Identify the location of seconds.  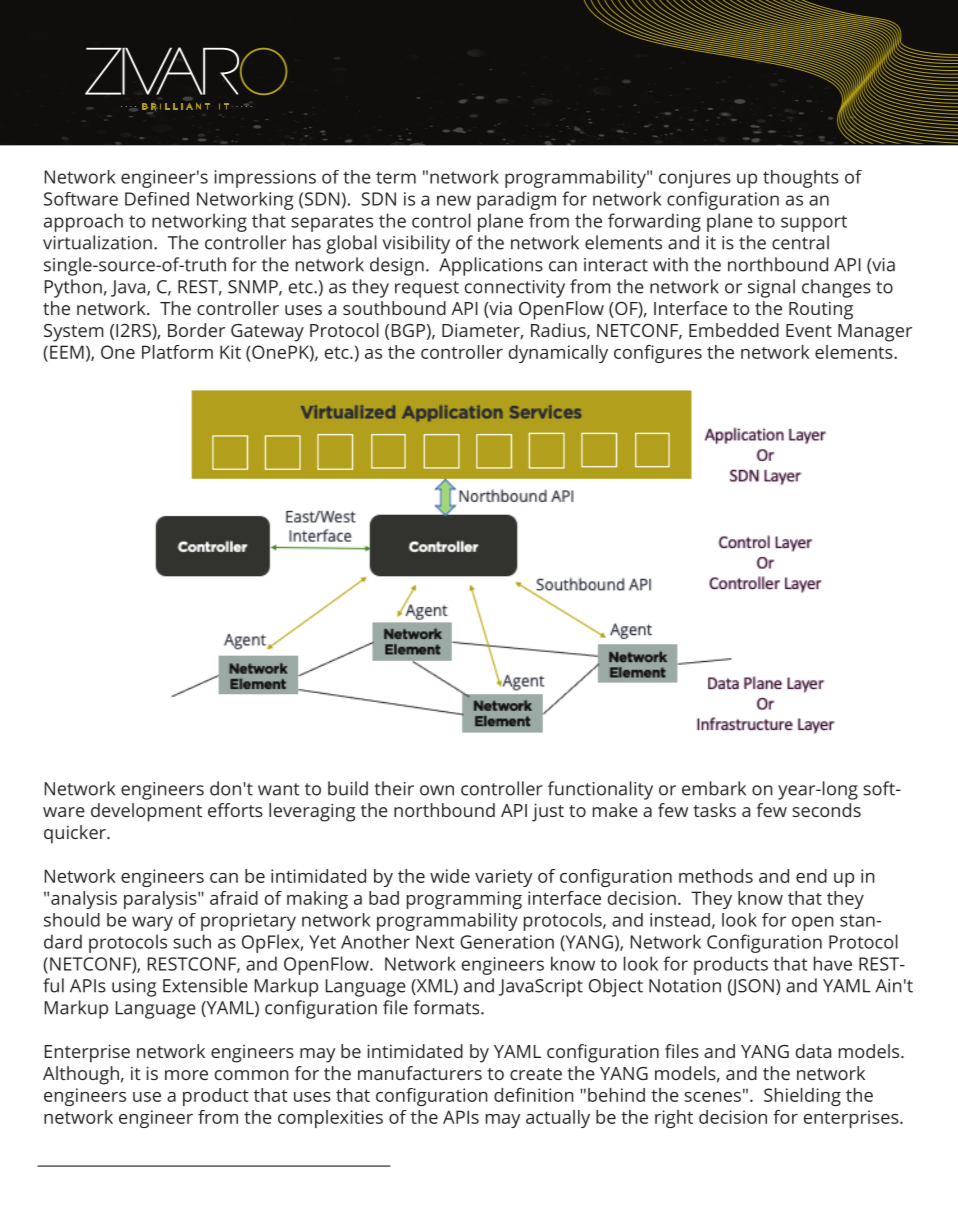
(826, 810).
